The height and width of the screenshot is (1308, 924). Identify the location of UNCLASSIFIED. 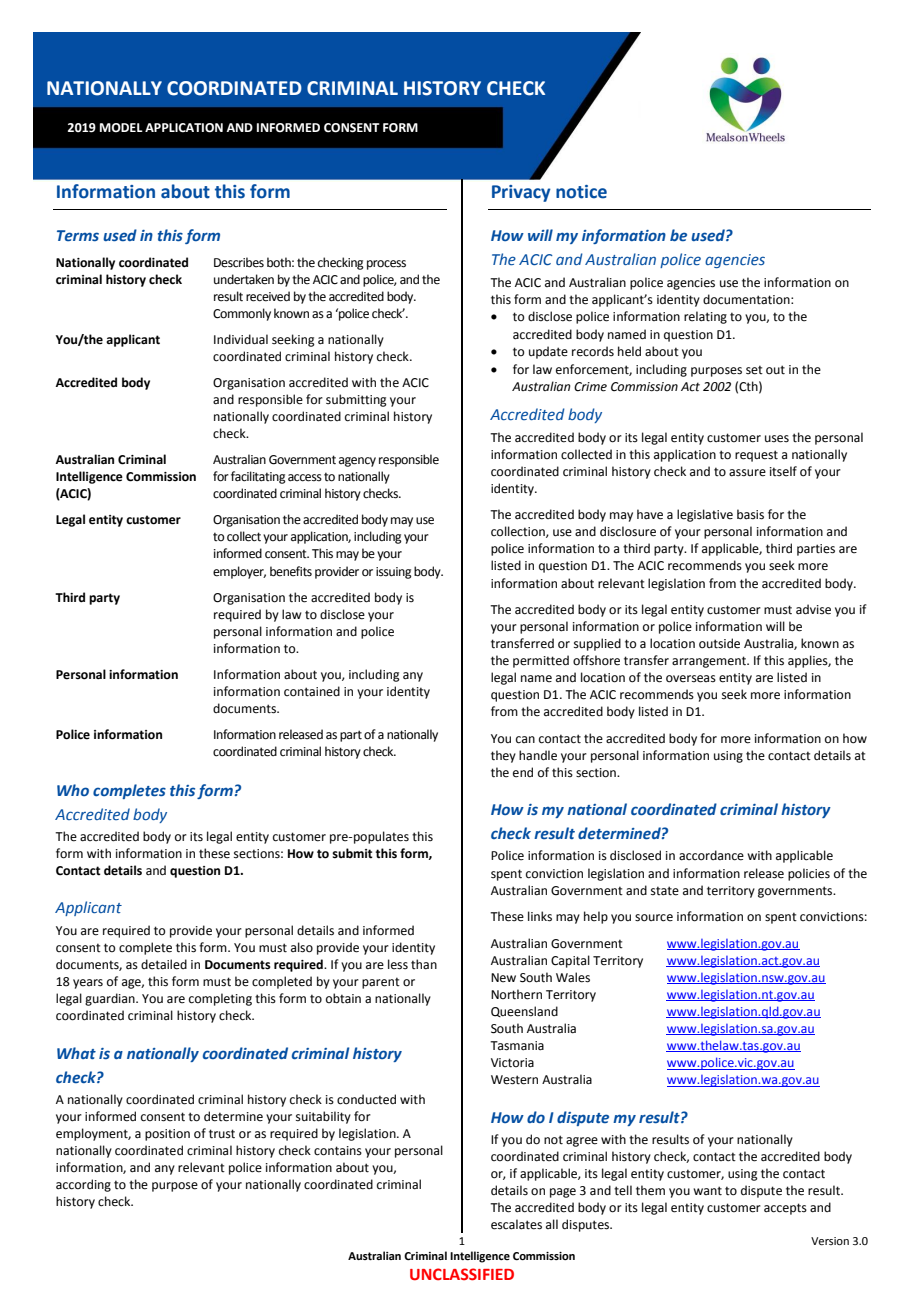
(462, 1274).
